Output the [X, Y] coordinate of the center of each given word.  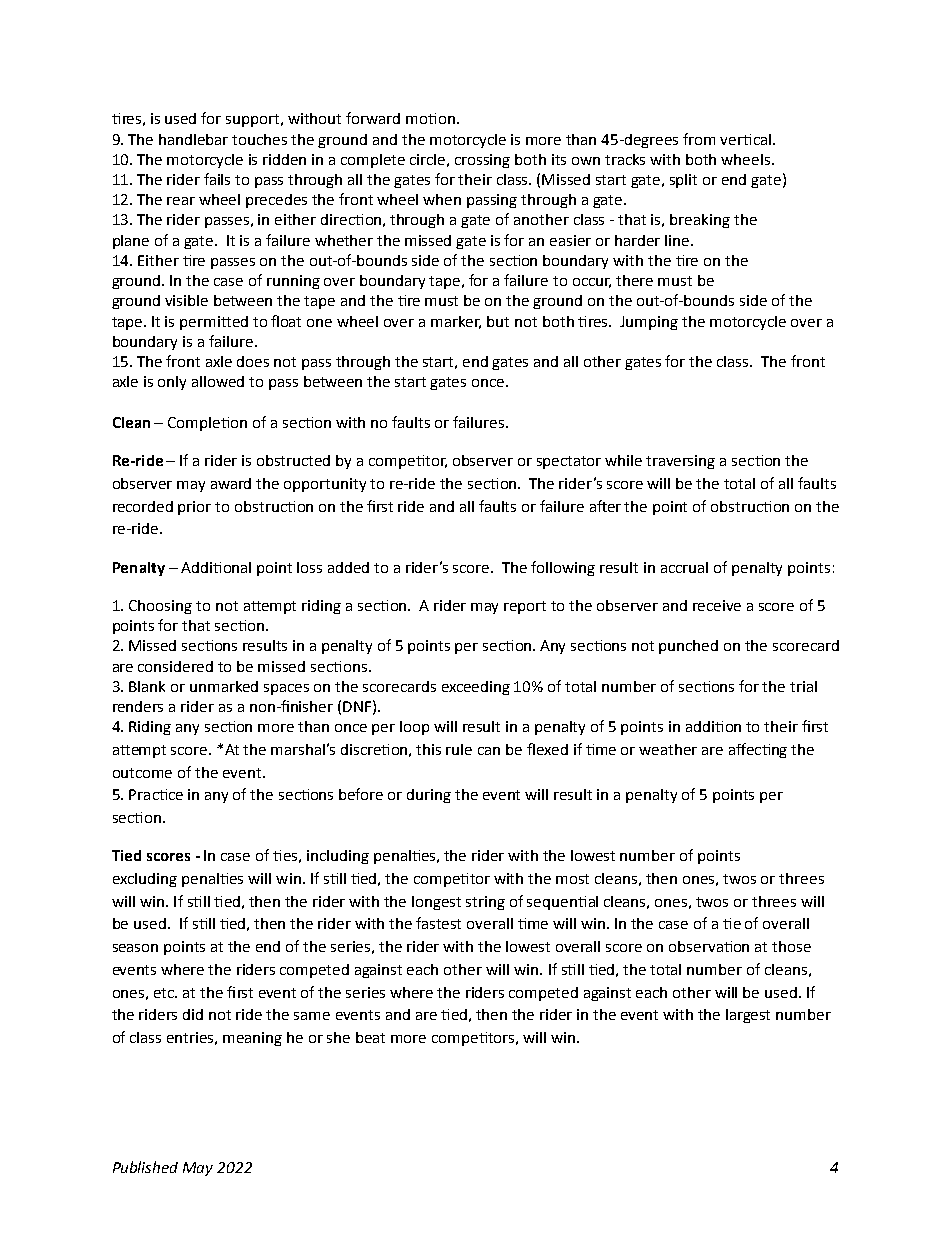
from [699, 139]
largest [748, 1016]
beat [370, 1037]
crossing [482, 161]
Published [145, 1167]
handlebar [193, 139]
